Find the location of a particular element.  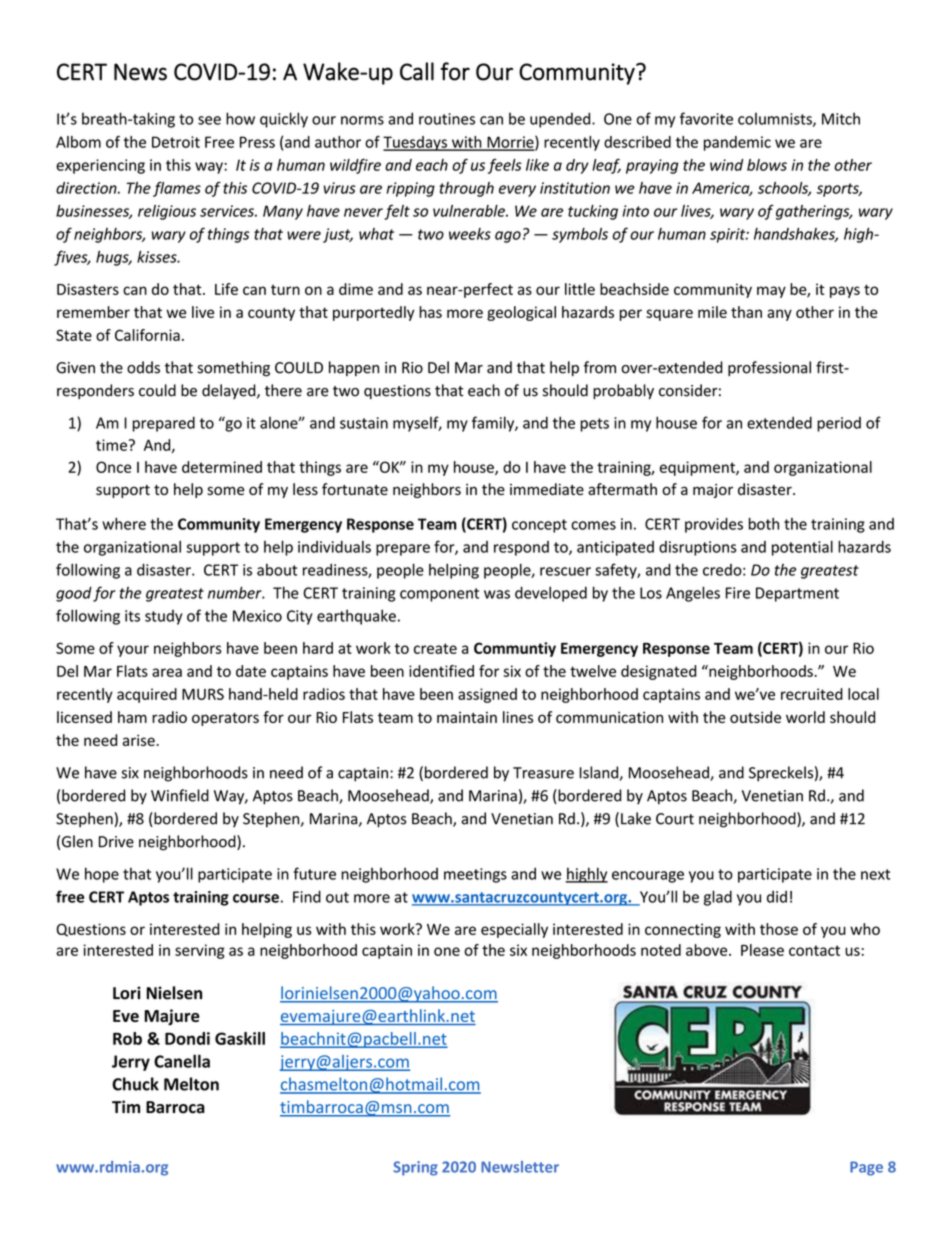

Chuck is located at coordinates (135, 1084).
